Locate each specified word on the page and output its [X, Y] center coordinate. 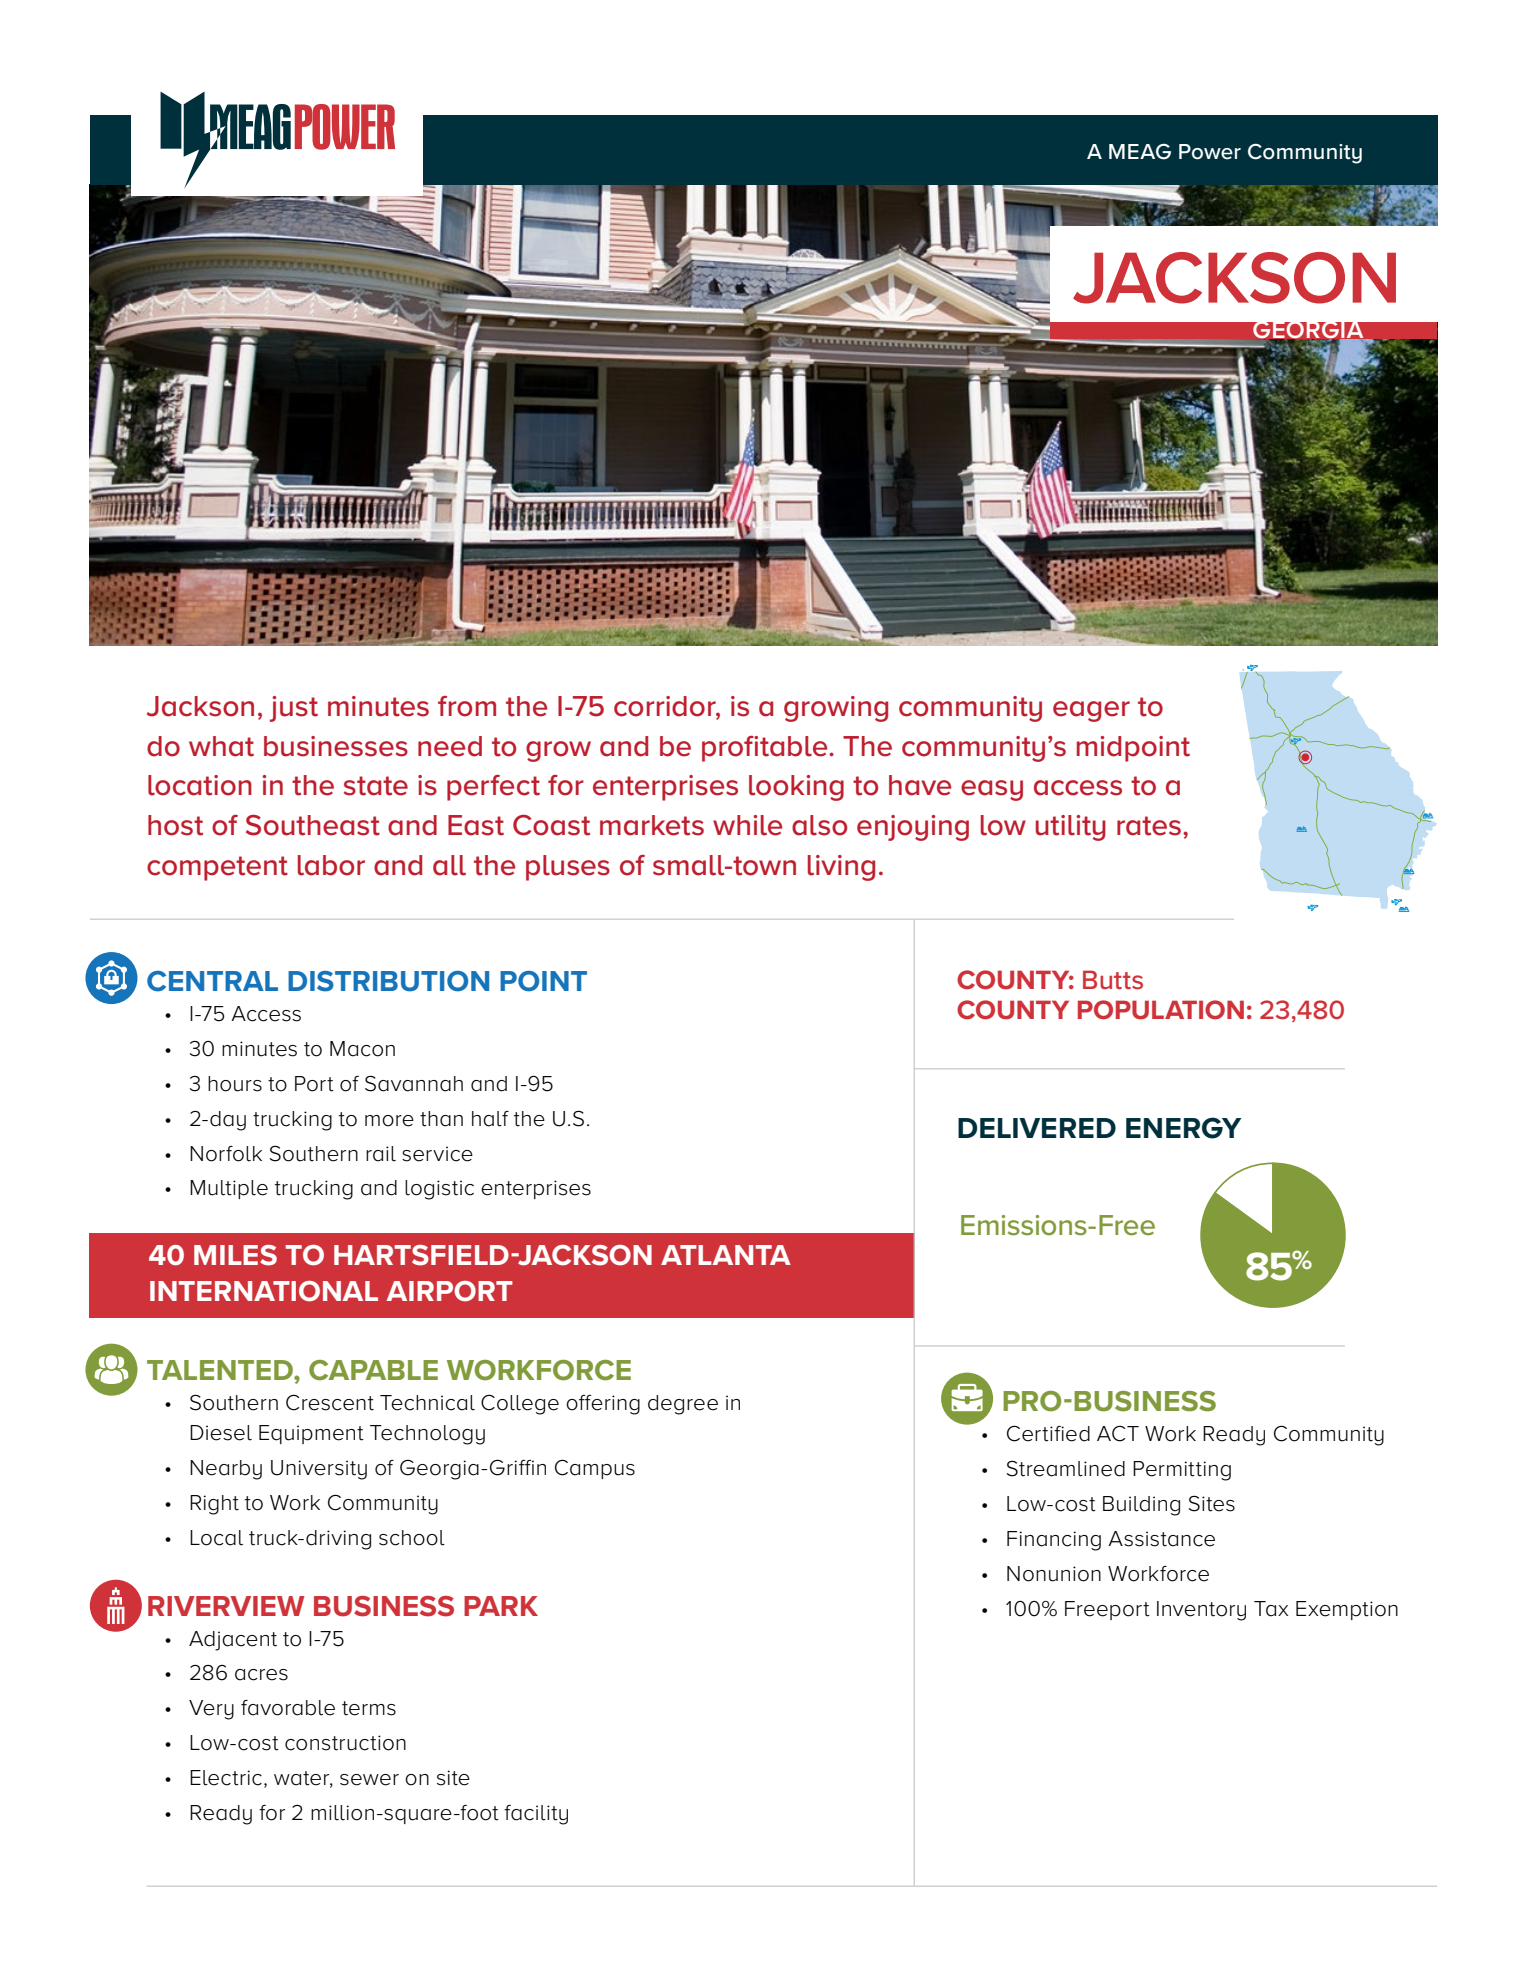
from [467, 706]
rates [1149, 826]
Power [1210, 152]
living [841, 868]
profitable [766, 749]
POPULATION [1161, 1010]
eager [1091, 711]
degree [683, 1405]
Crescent [330, 1402]
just [294, 709]
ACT [1118, 1433]
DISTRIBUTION [388, 981]
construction [345, 1743]
